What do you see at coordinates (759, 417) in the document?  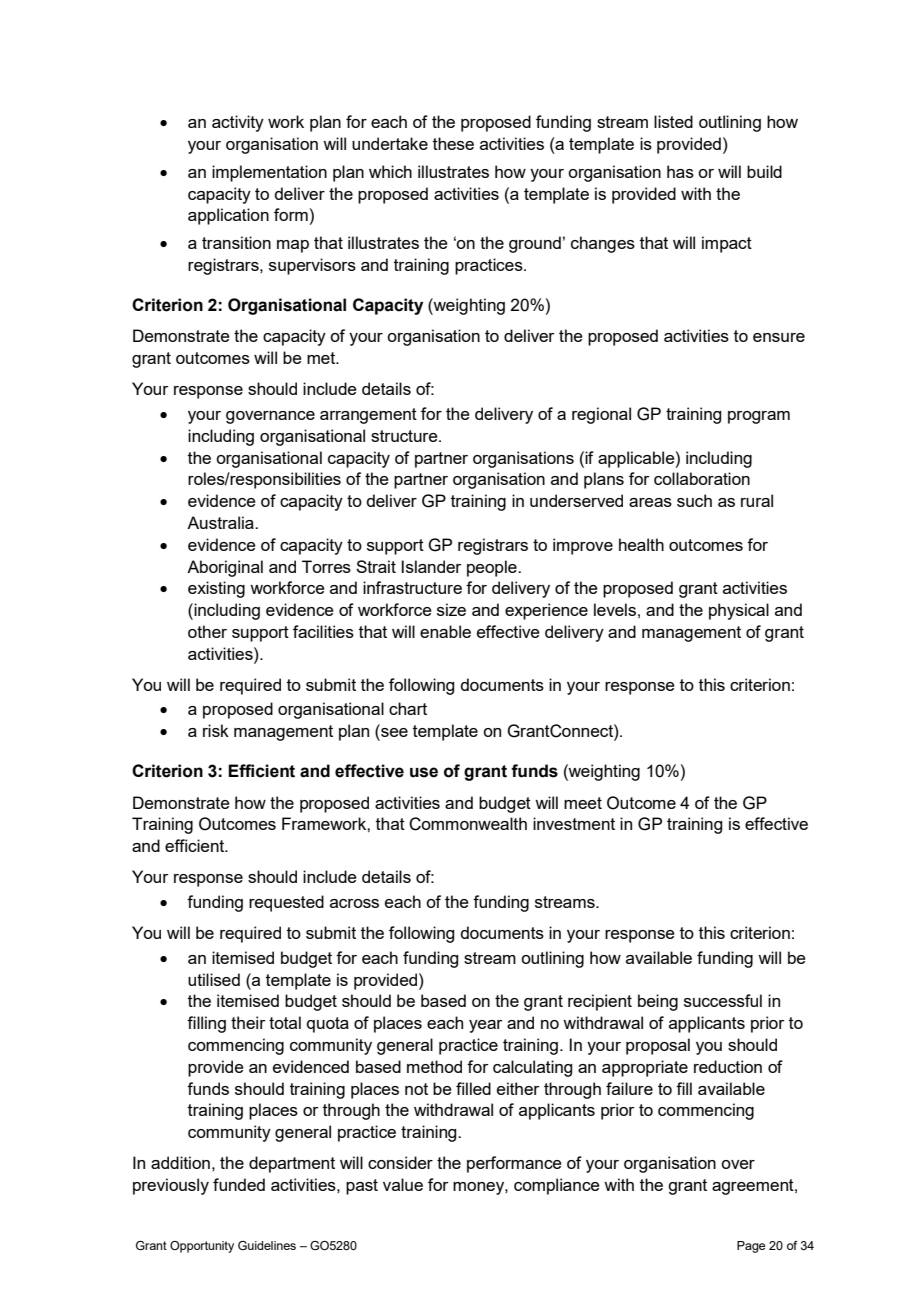 I see `program` at bounding box center [759, 417].
